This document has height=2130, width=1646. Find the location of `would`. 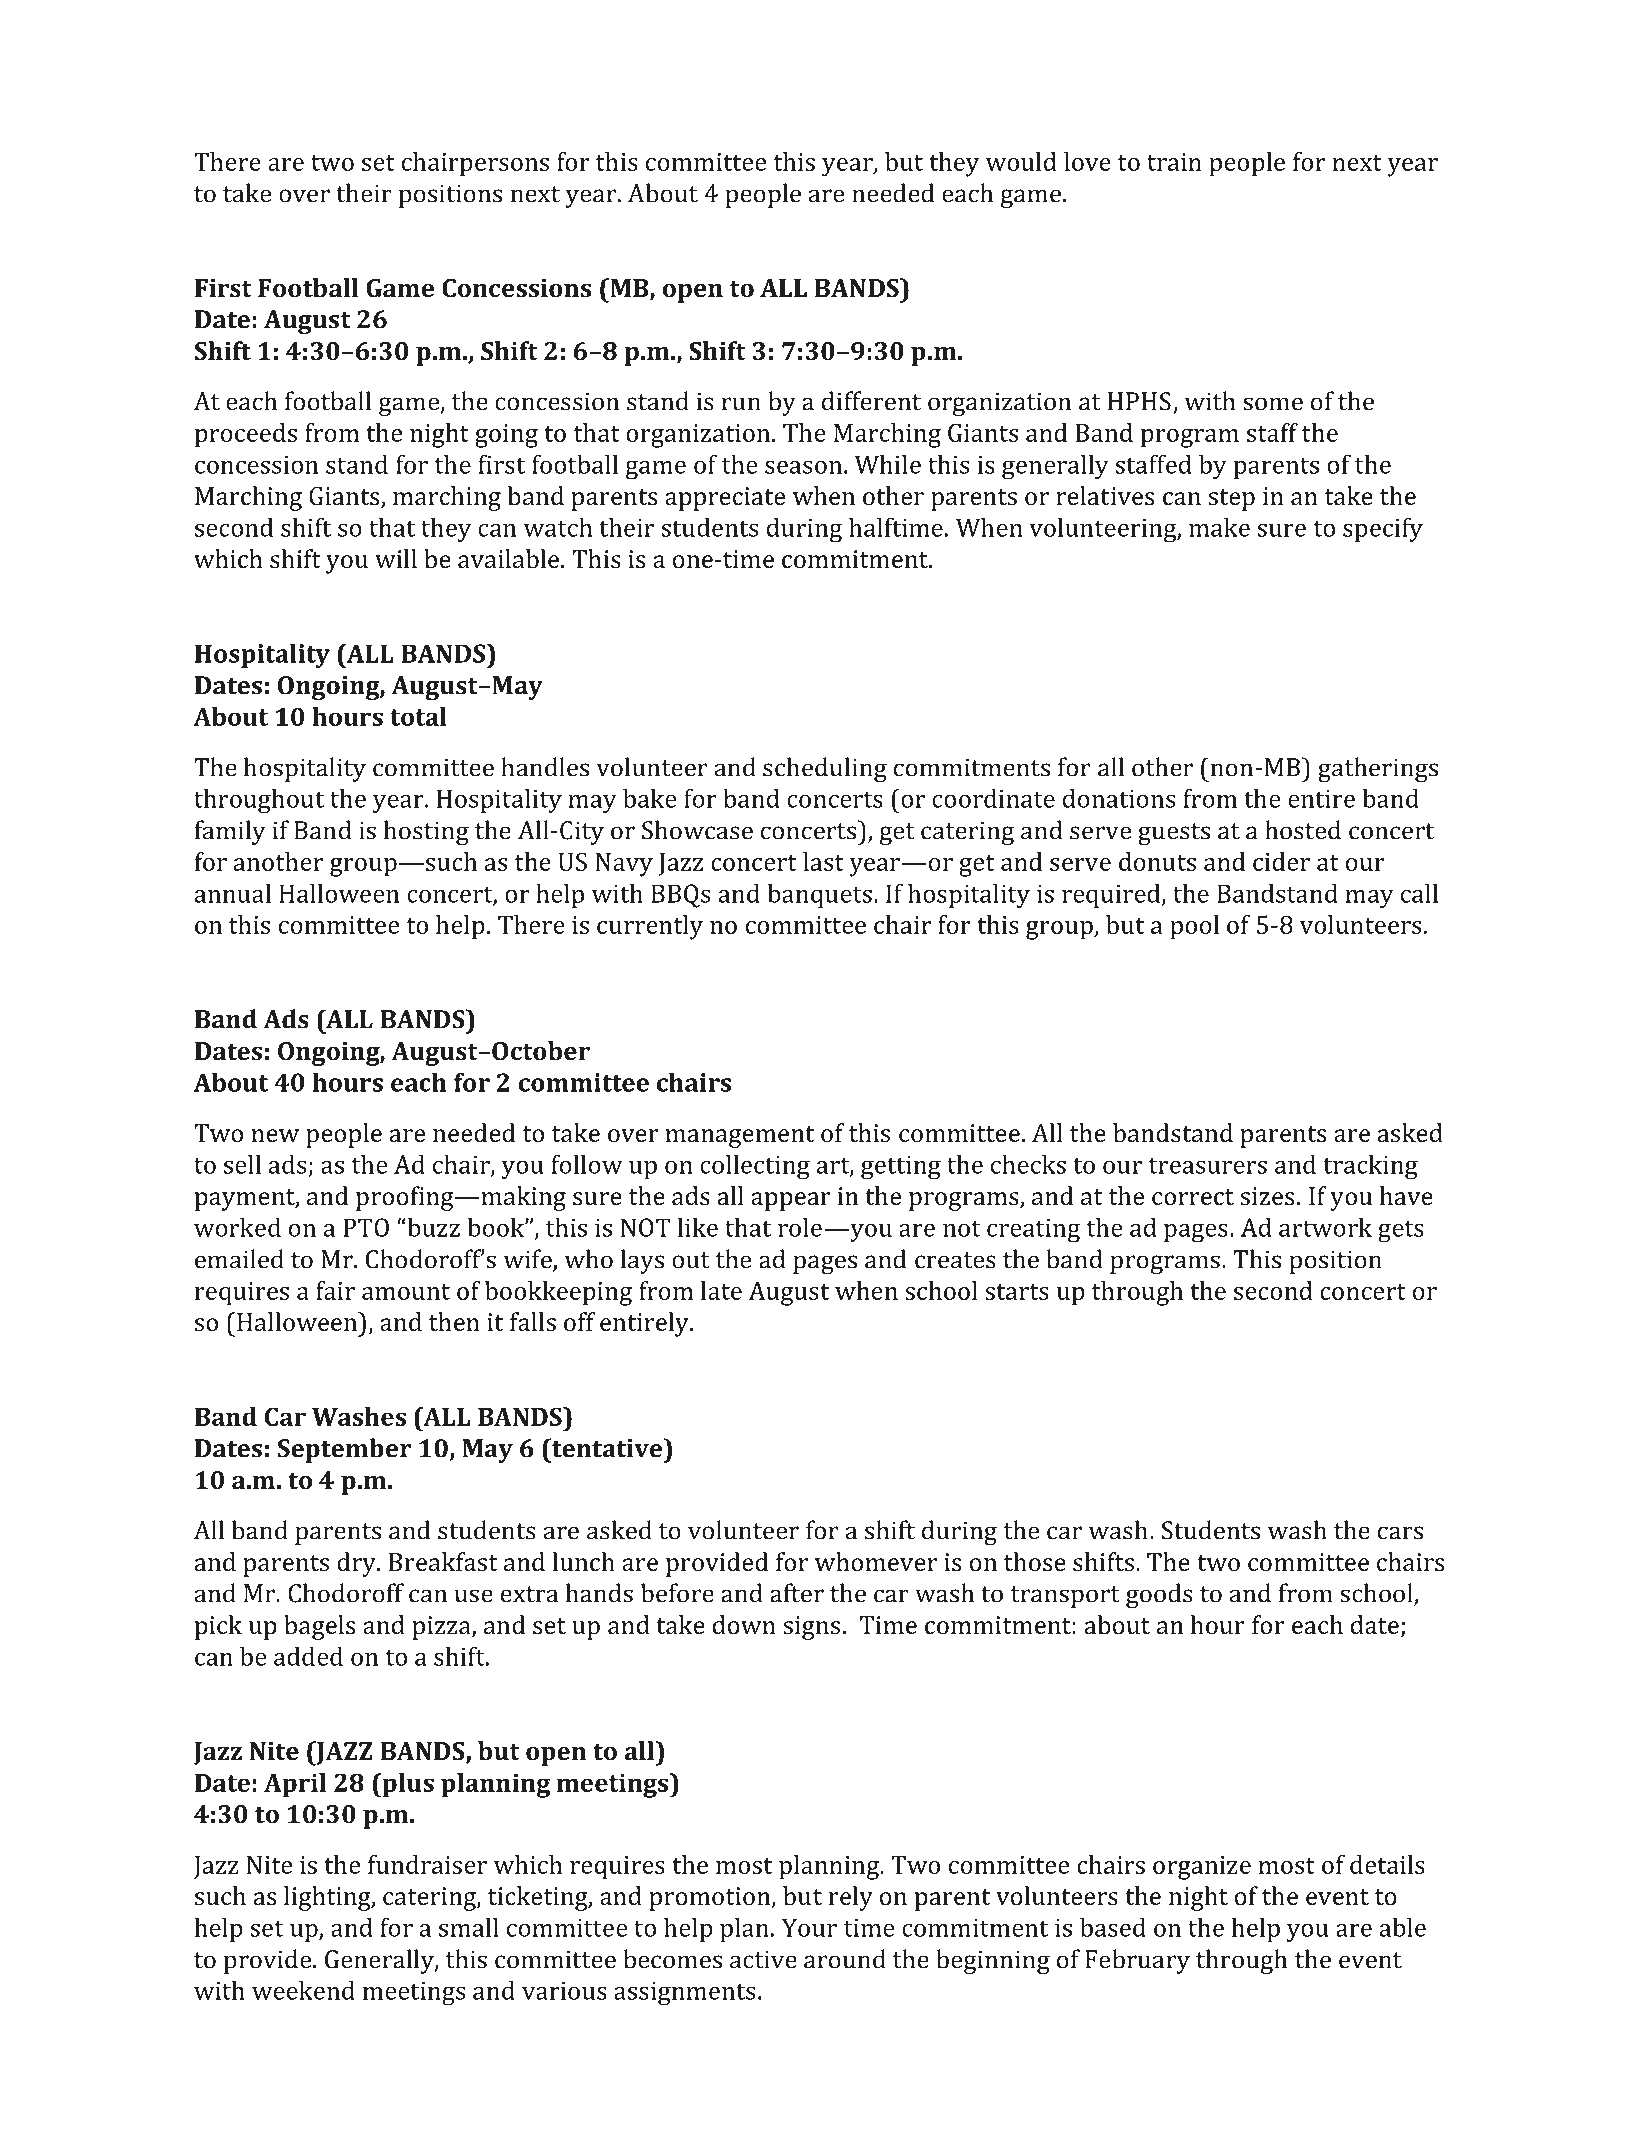

would is located at coordinates (1021, 161).
